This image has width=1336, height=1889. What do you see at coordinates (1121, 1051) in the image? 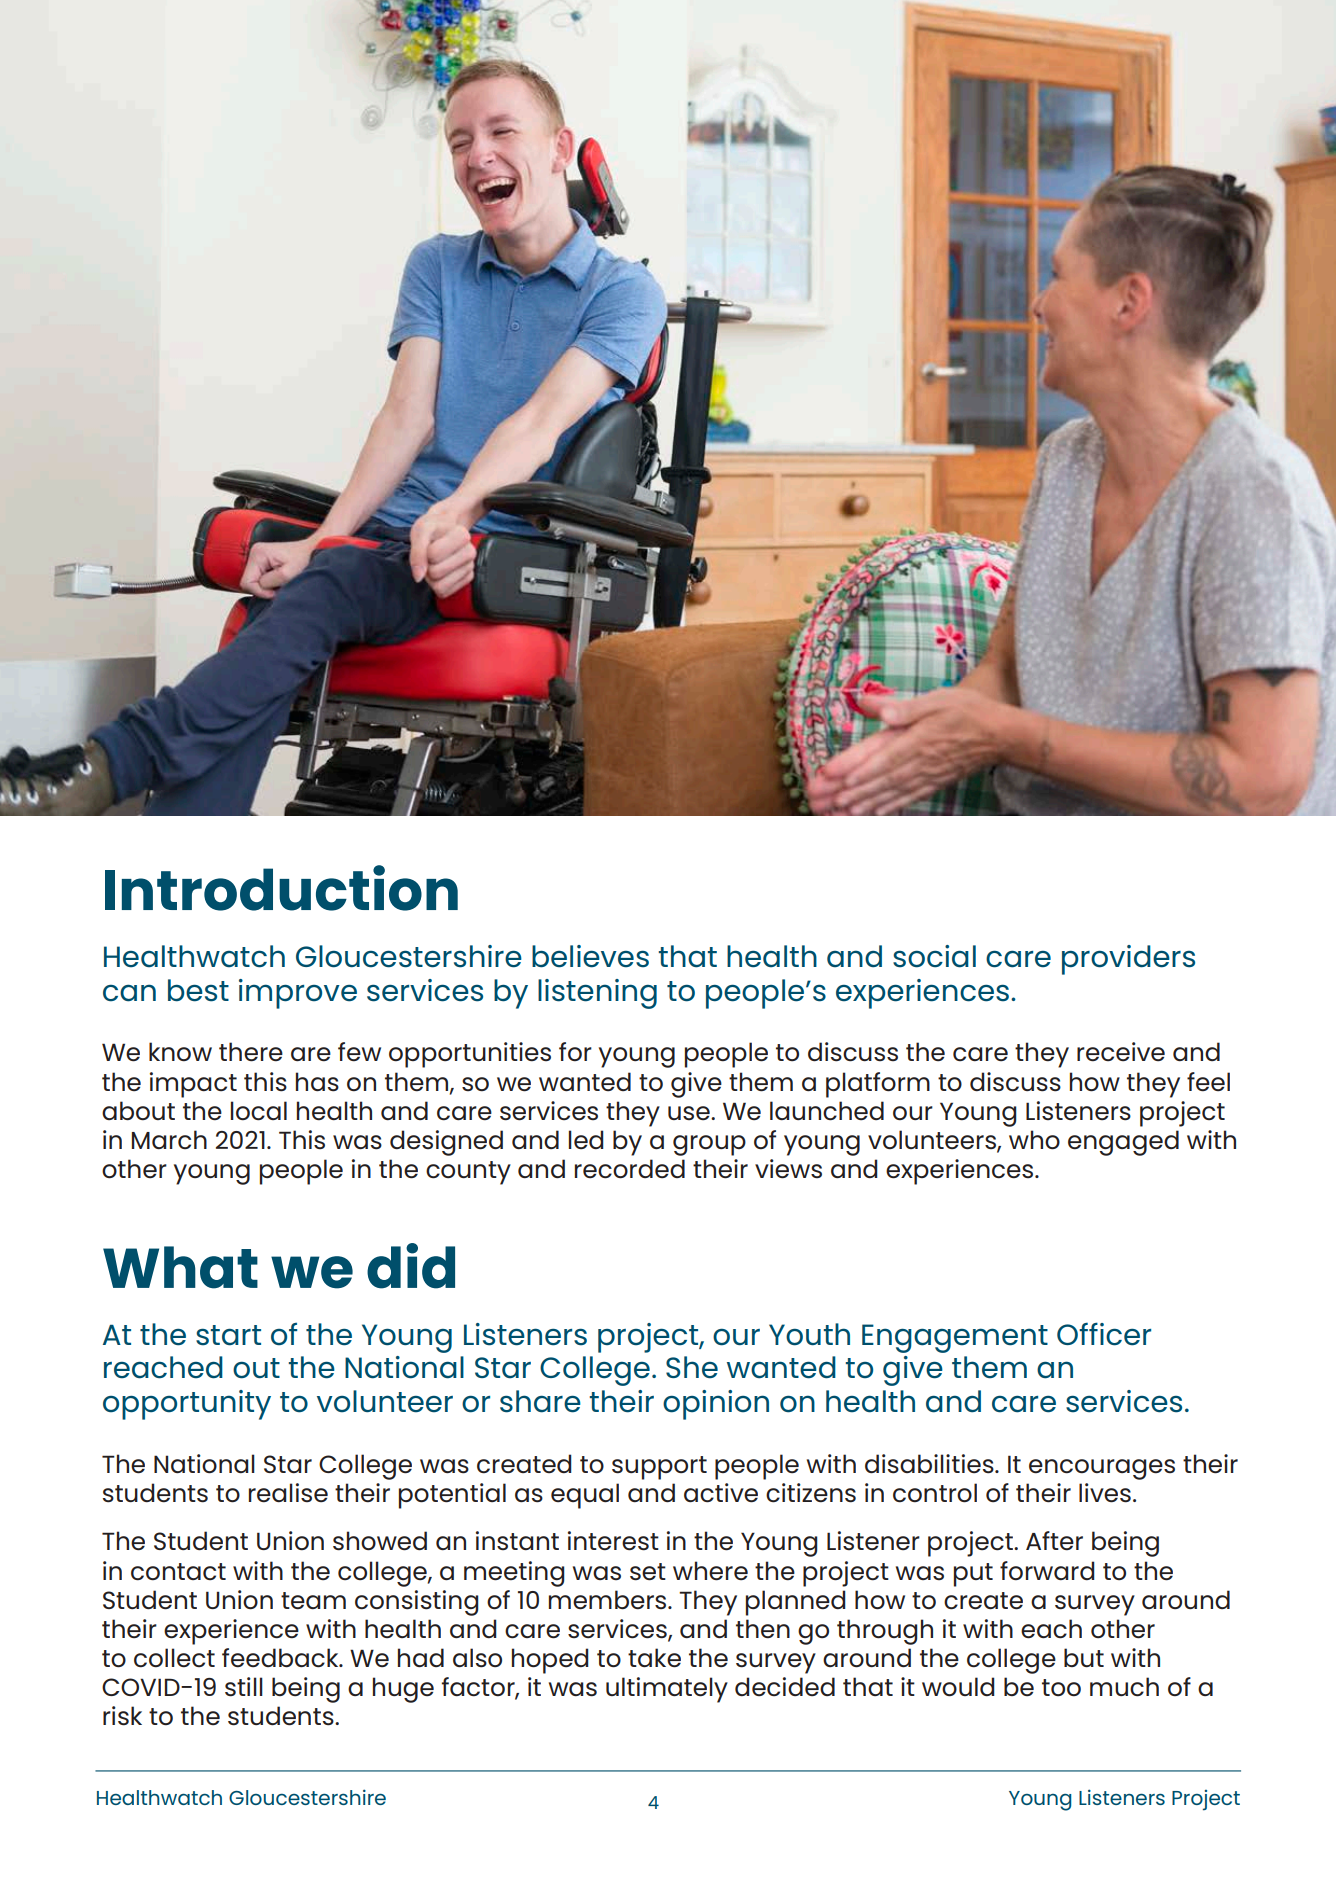
I see `receive` at bounding box center [1121, 1051].
